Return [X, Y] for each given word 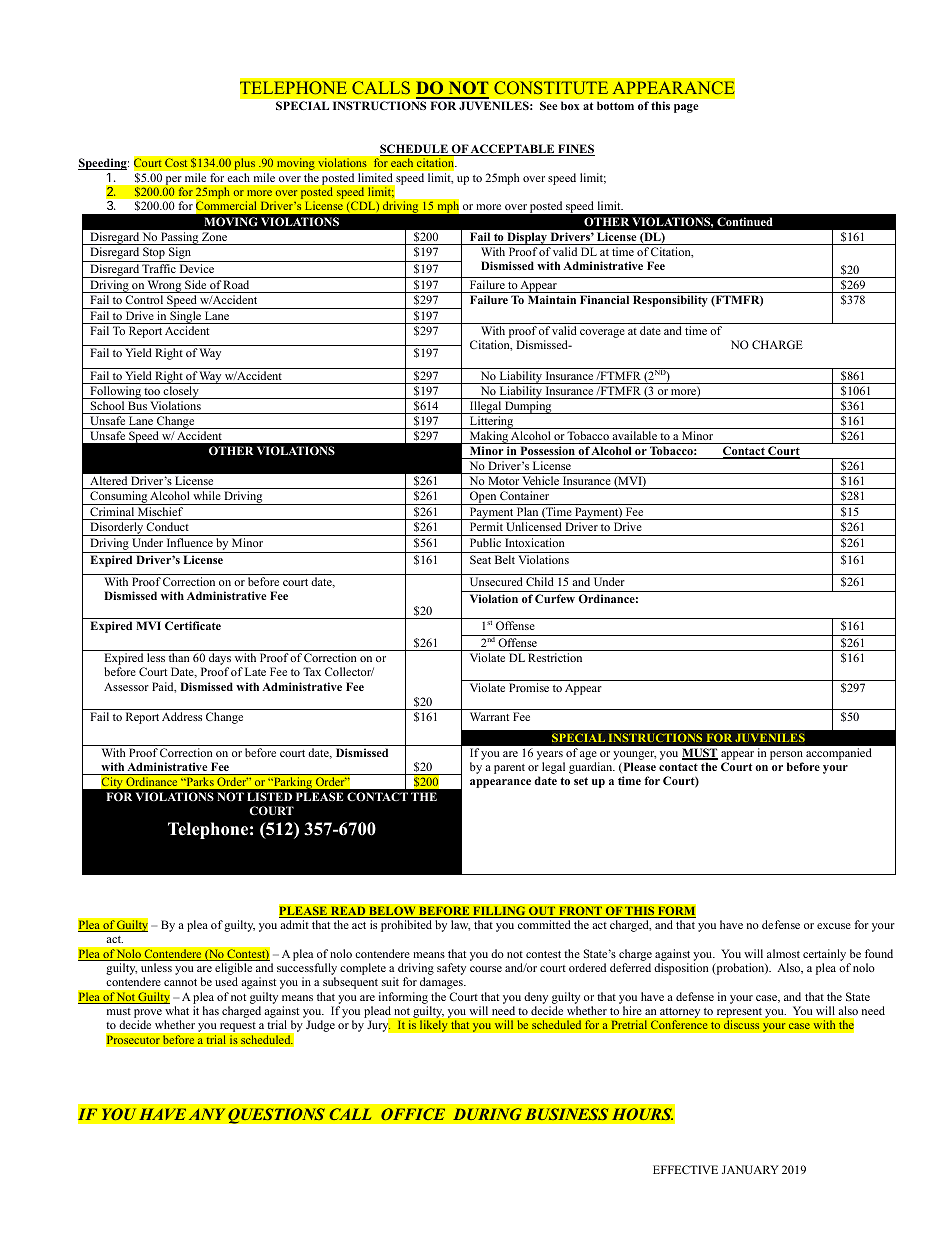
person [786, 755]
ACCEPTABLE [513, 150]
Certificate [193, 625]
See [548, 105]
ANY [207, 1114]
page [686, 108]
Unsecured [496, 581]
